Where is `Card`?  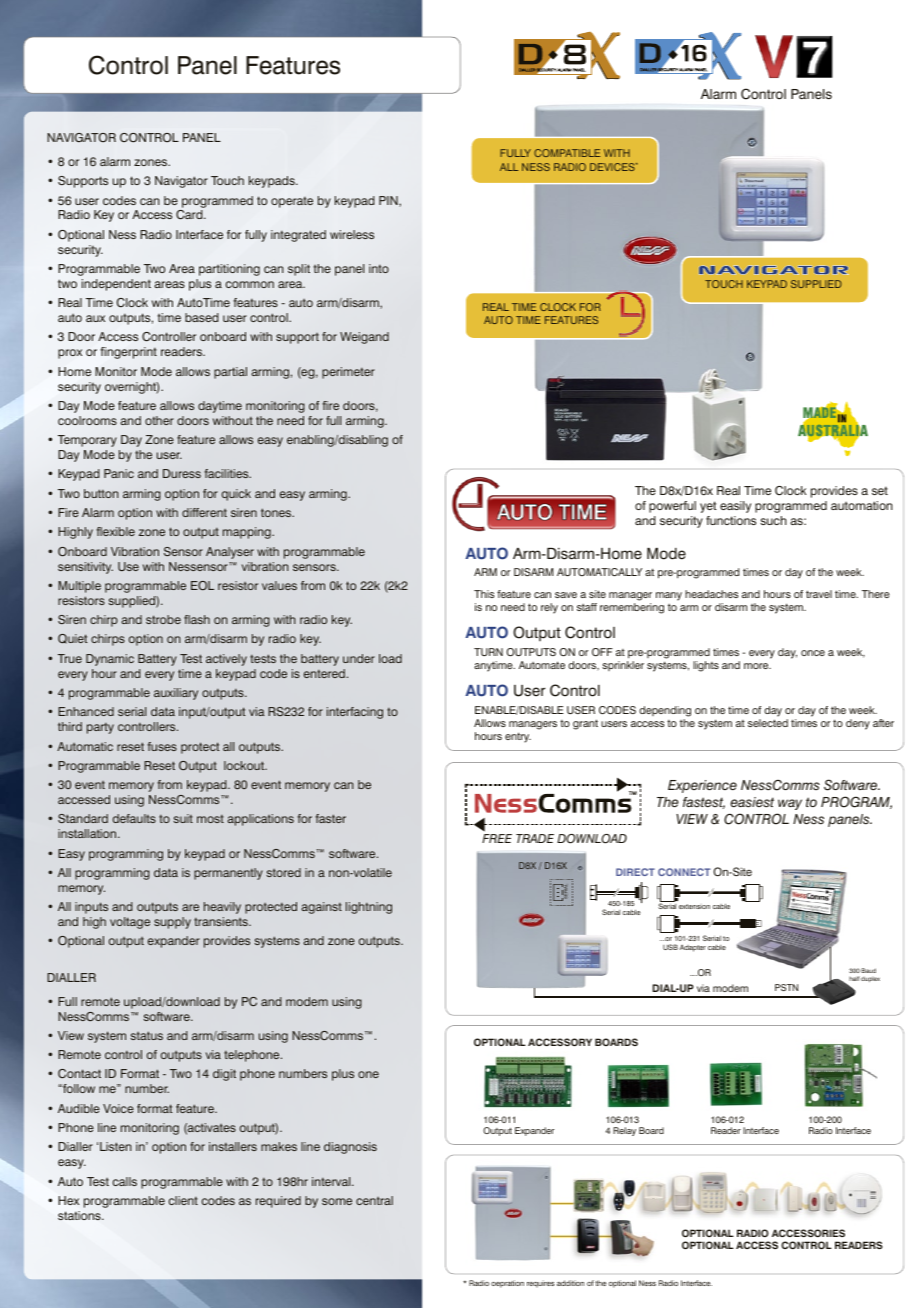
Card is located at coordinates (190, 214).
